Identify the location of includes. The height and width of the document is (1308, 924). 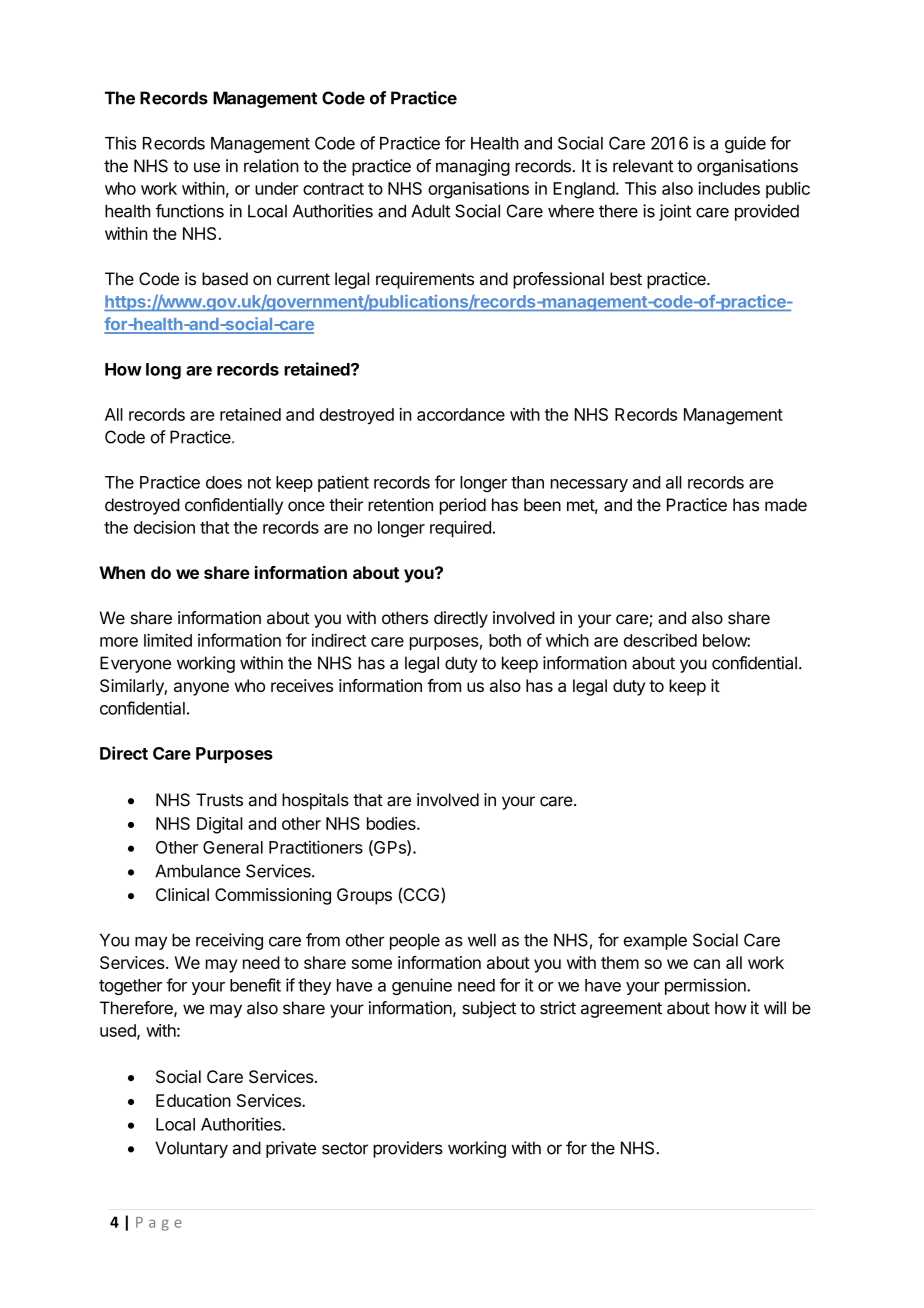
(729, 188).
